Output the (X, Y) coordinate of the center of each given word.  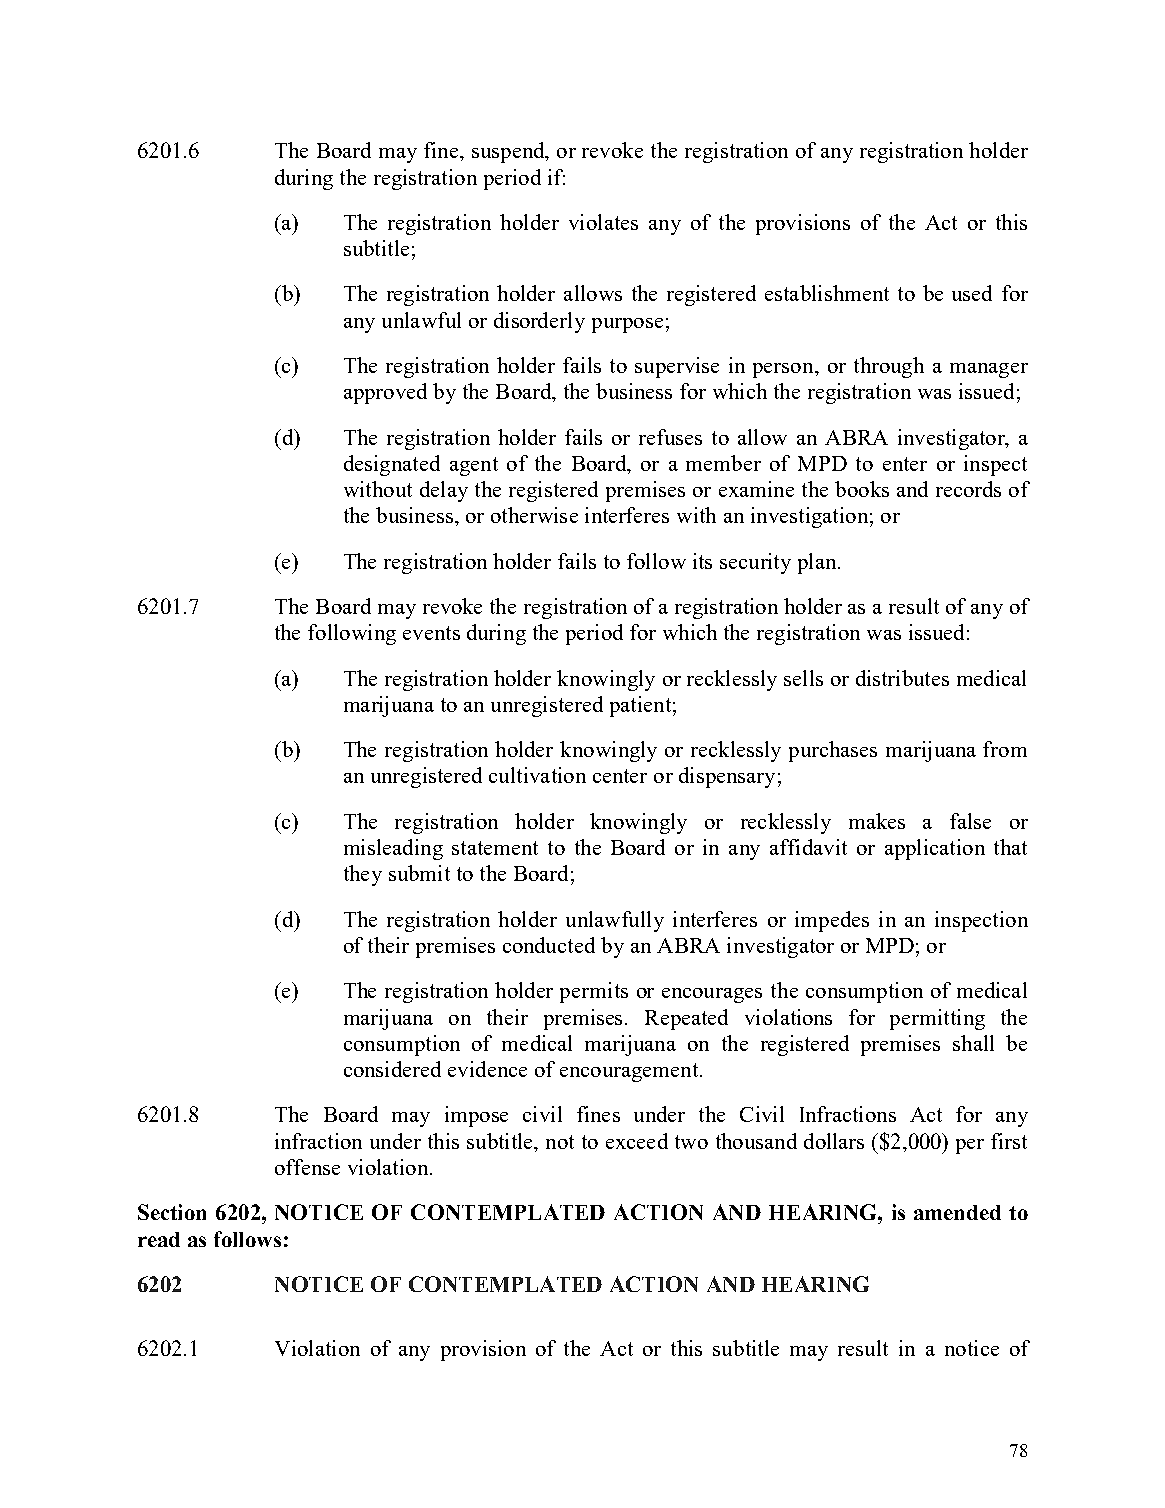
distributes (902, 678)
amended (957, 1212)
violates (603, 222)
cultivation (537, 775)
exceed (637, 1141)
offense (307, 1167)
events (431, 633)
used (972, 293)
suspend (509, 152)
